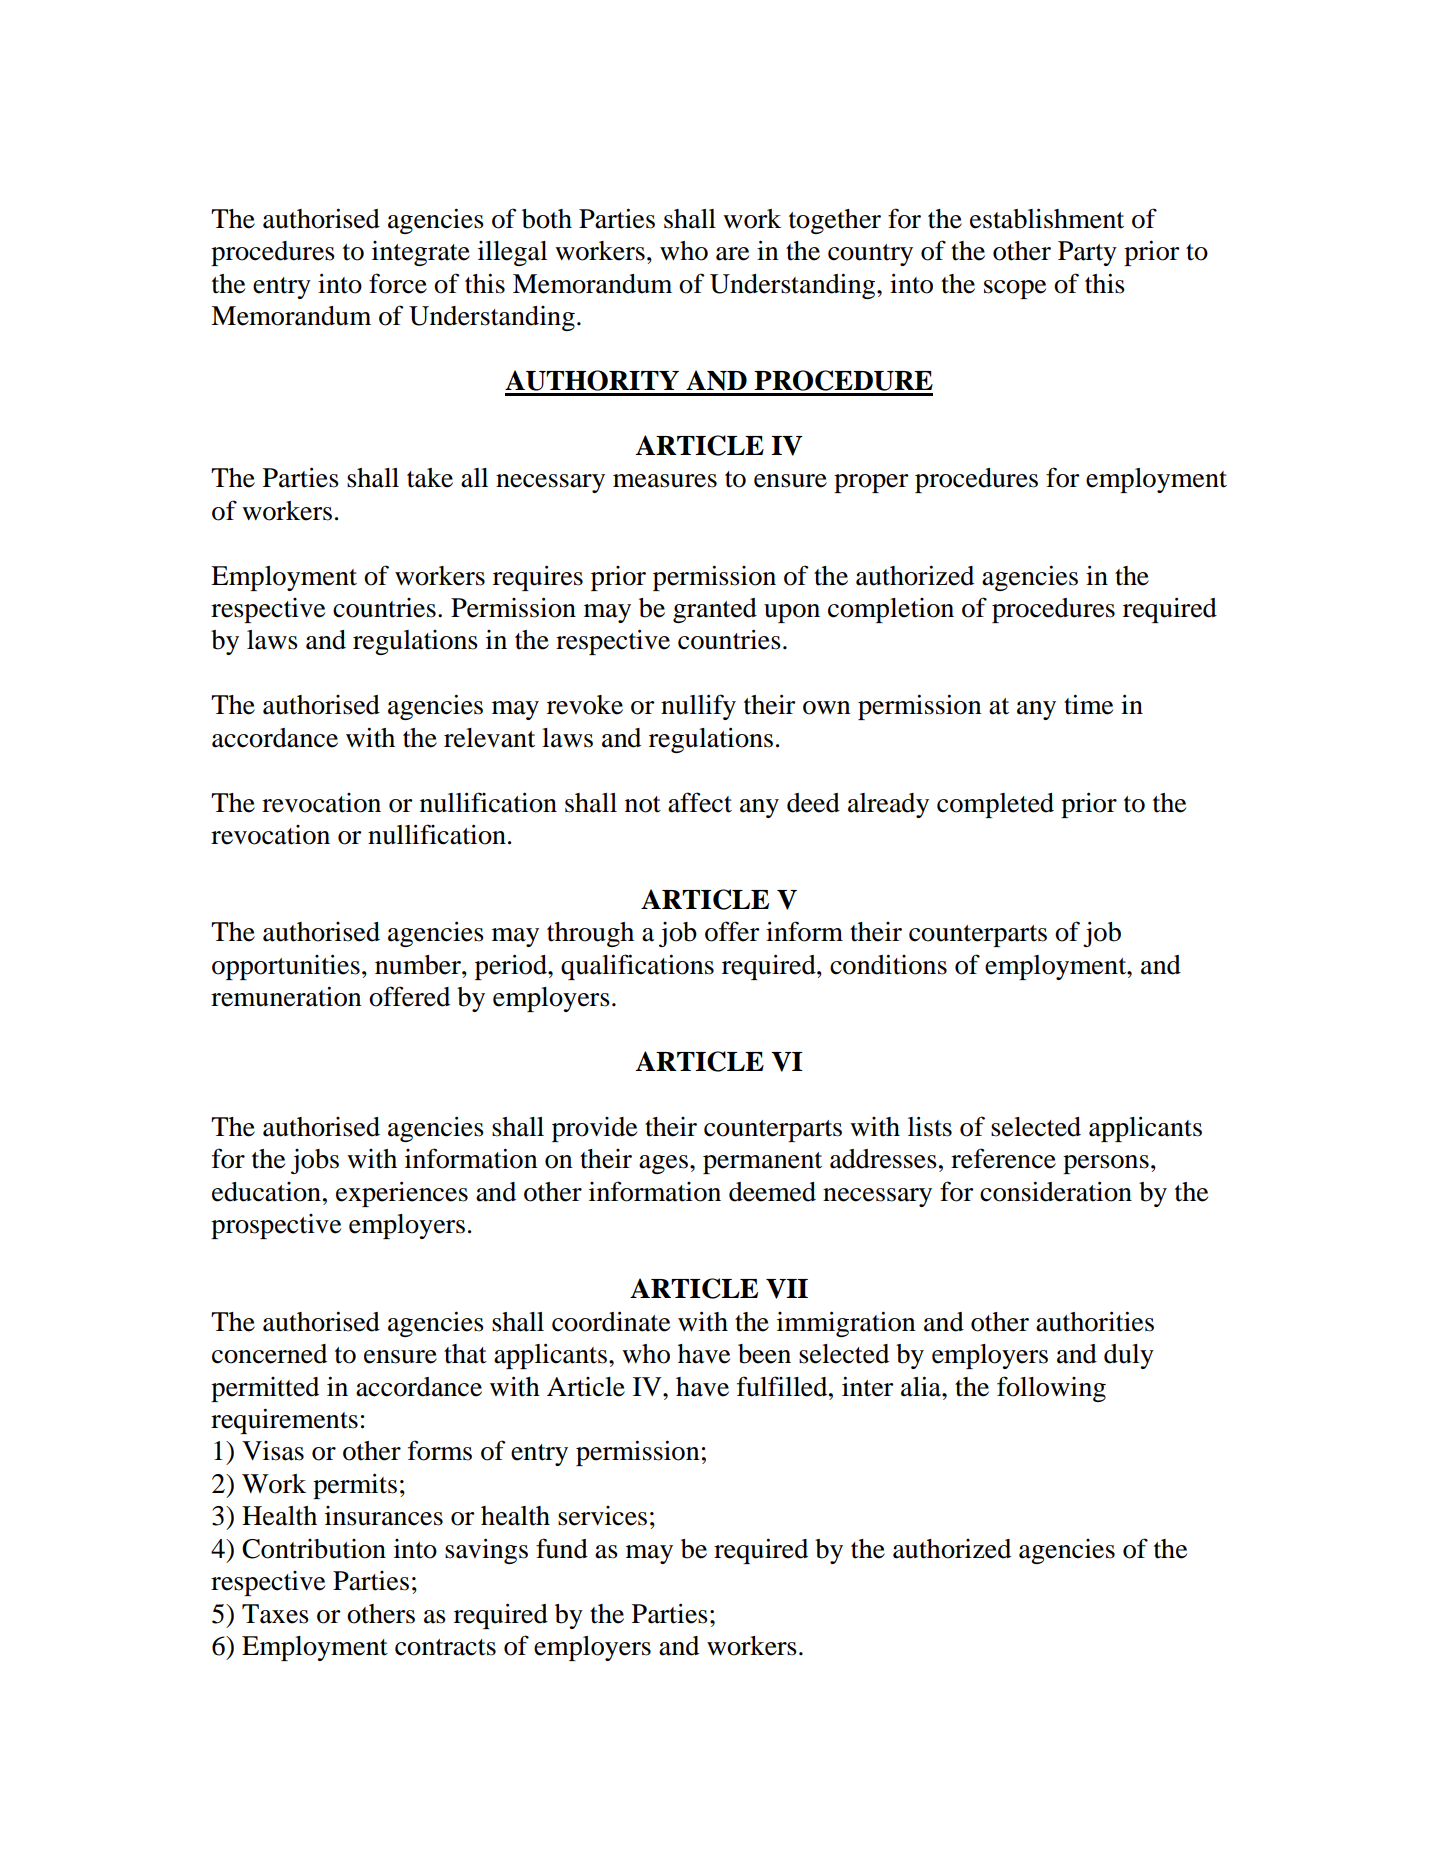  I want to click on services, so click(602, 1516).
